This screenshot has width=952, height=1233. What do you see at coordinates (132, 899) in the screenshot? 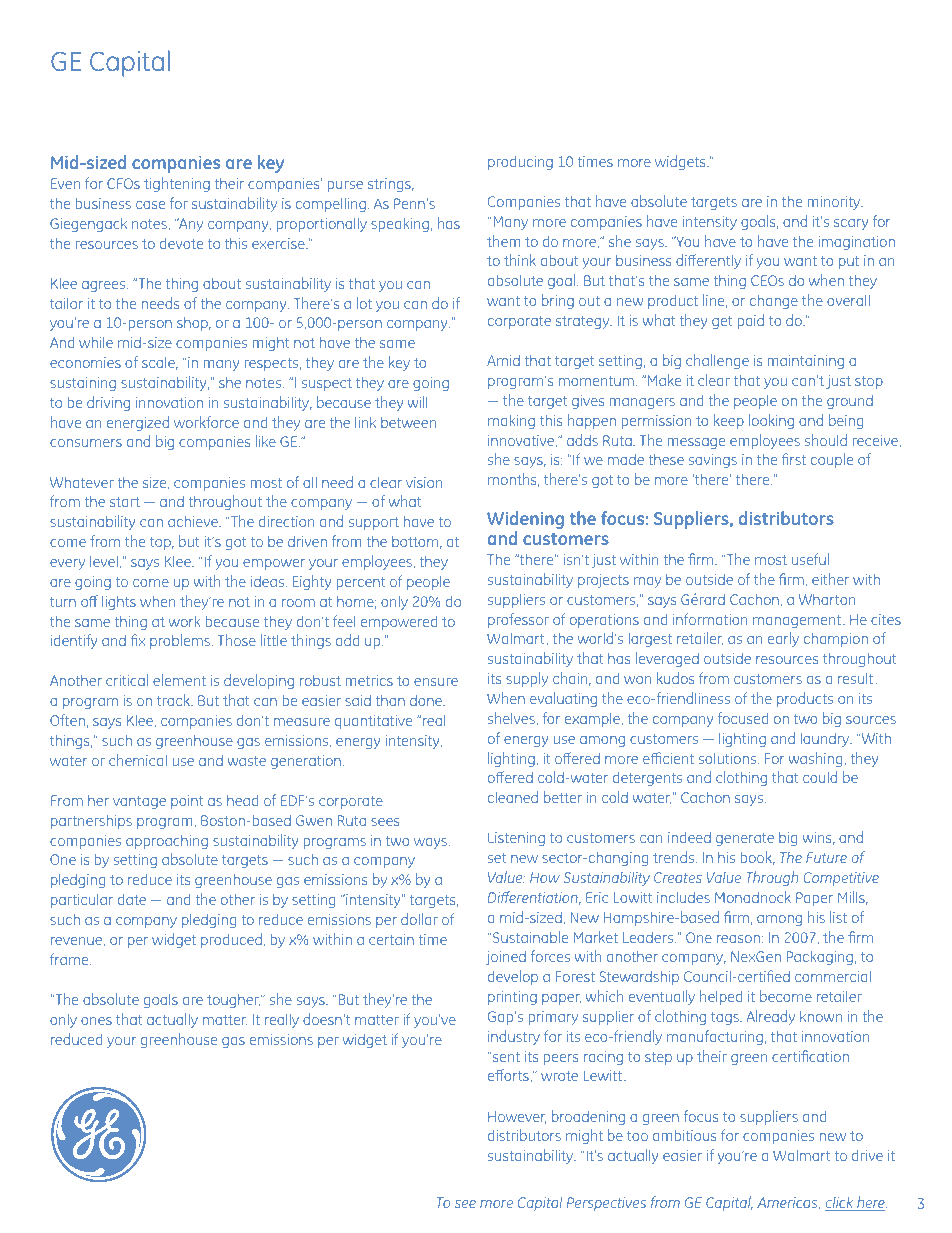
I see `date` at bounding box center [132, 899].
